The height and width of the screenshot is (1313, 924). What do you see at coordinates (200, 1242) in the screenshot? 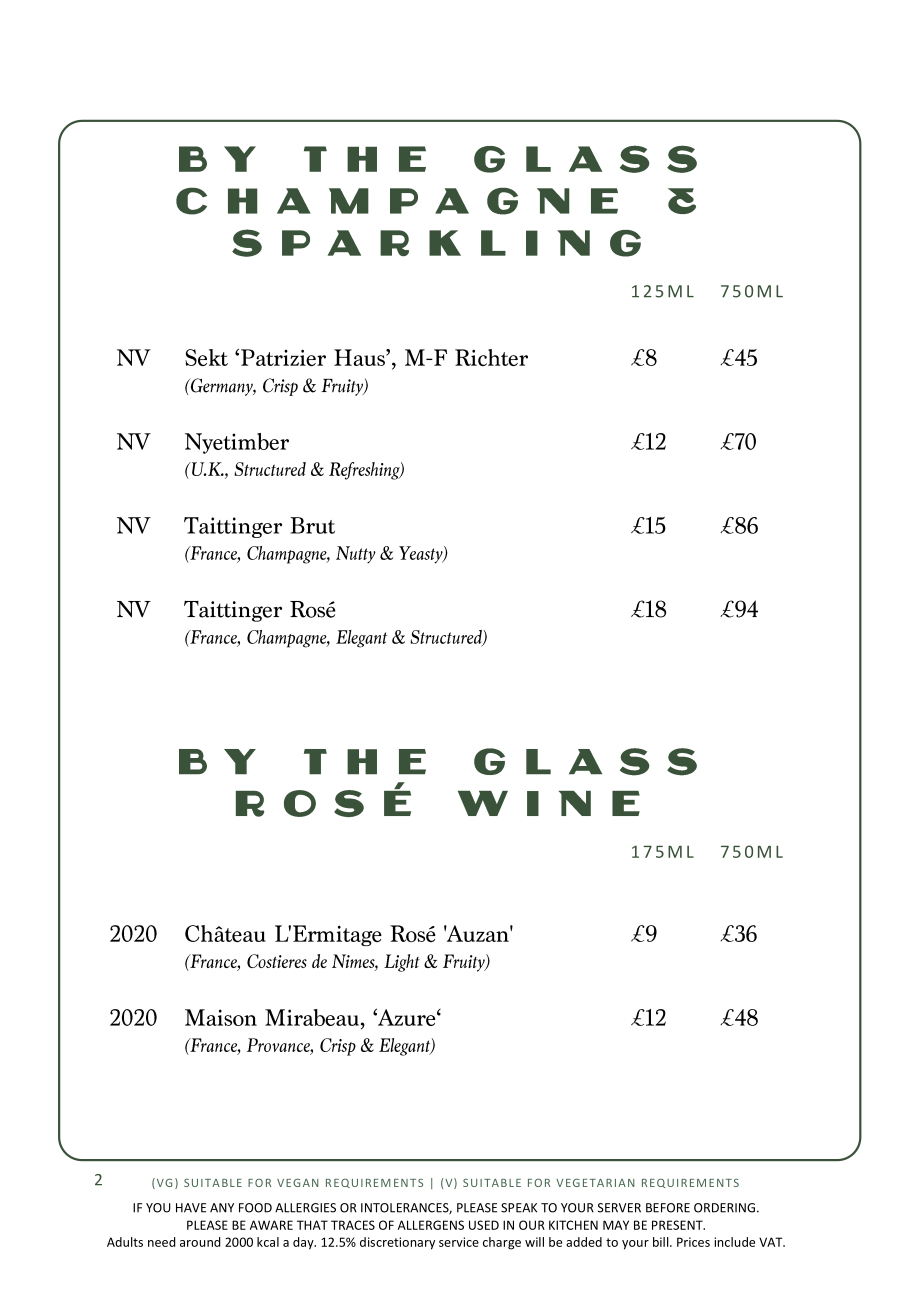
I see `around` at bounding box center [200, 1242].
